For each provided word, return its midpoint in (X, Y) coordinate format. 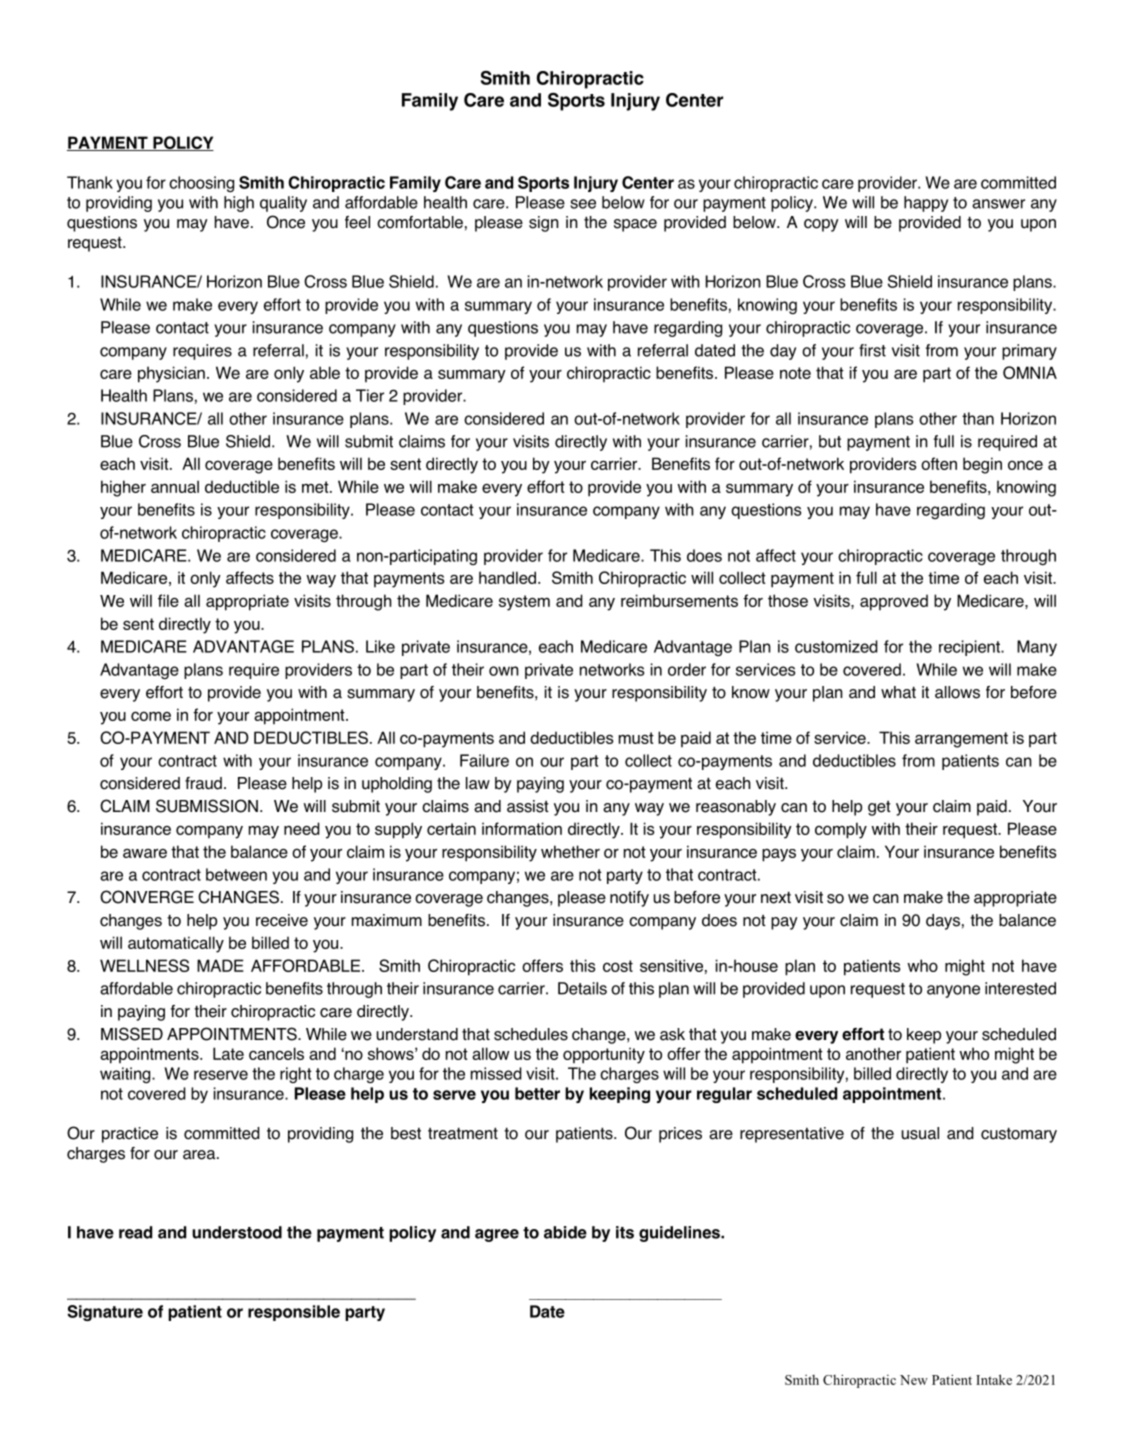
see (583, 204)
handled (507, 577)
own (504, 671)
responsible (294, 1313)
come (151, 716)
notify (629, 899)
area (200, 1155)
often (939, 463)
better (537, 1093)
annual (175, 486)
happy (926, 204)
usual (920, 1133)
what (898, 692)
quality (283, 204)
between (236, 874)
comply (841, 830)
